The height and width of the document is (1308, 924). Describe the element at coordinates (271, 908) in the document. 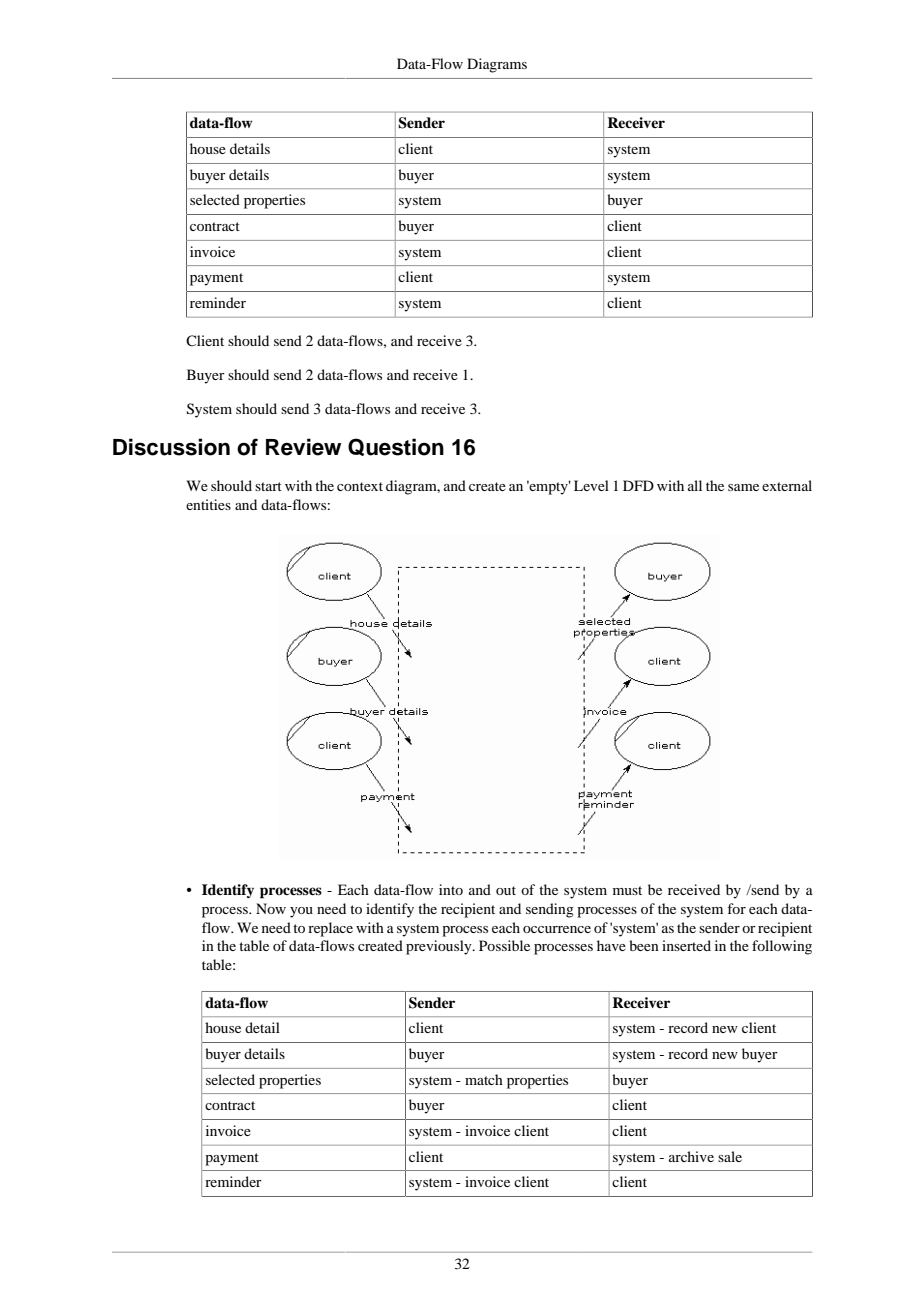

I see `Now` at that location.
